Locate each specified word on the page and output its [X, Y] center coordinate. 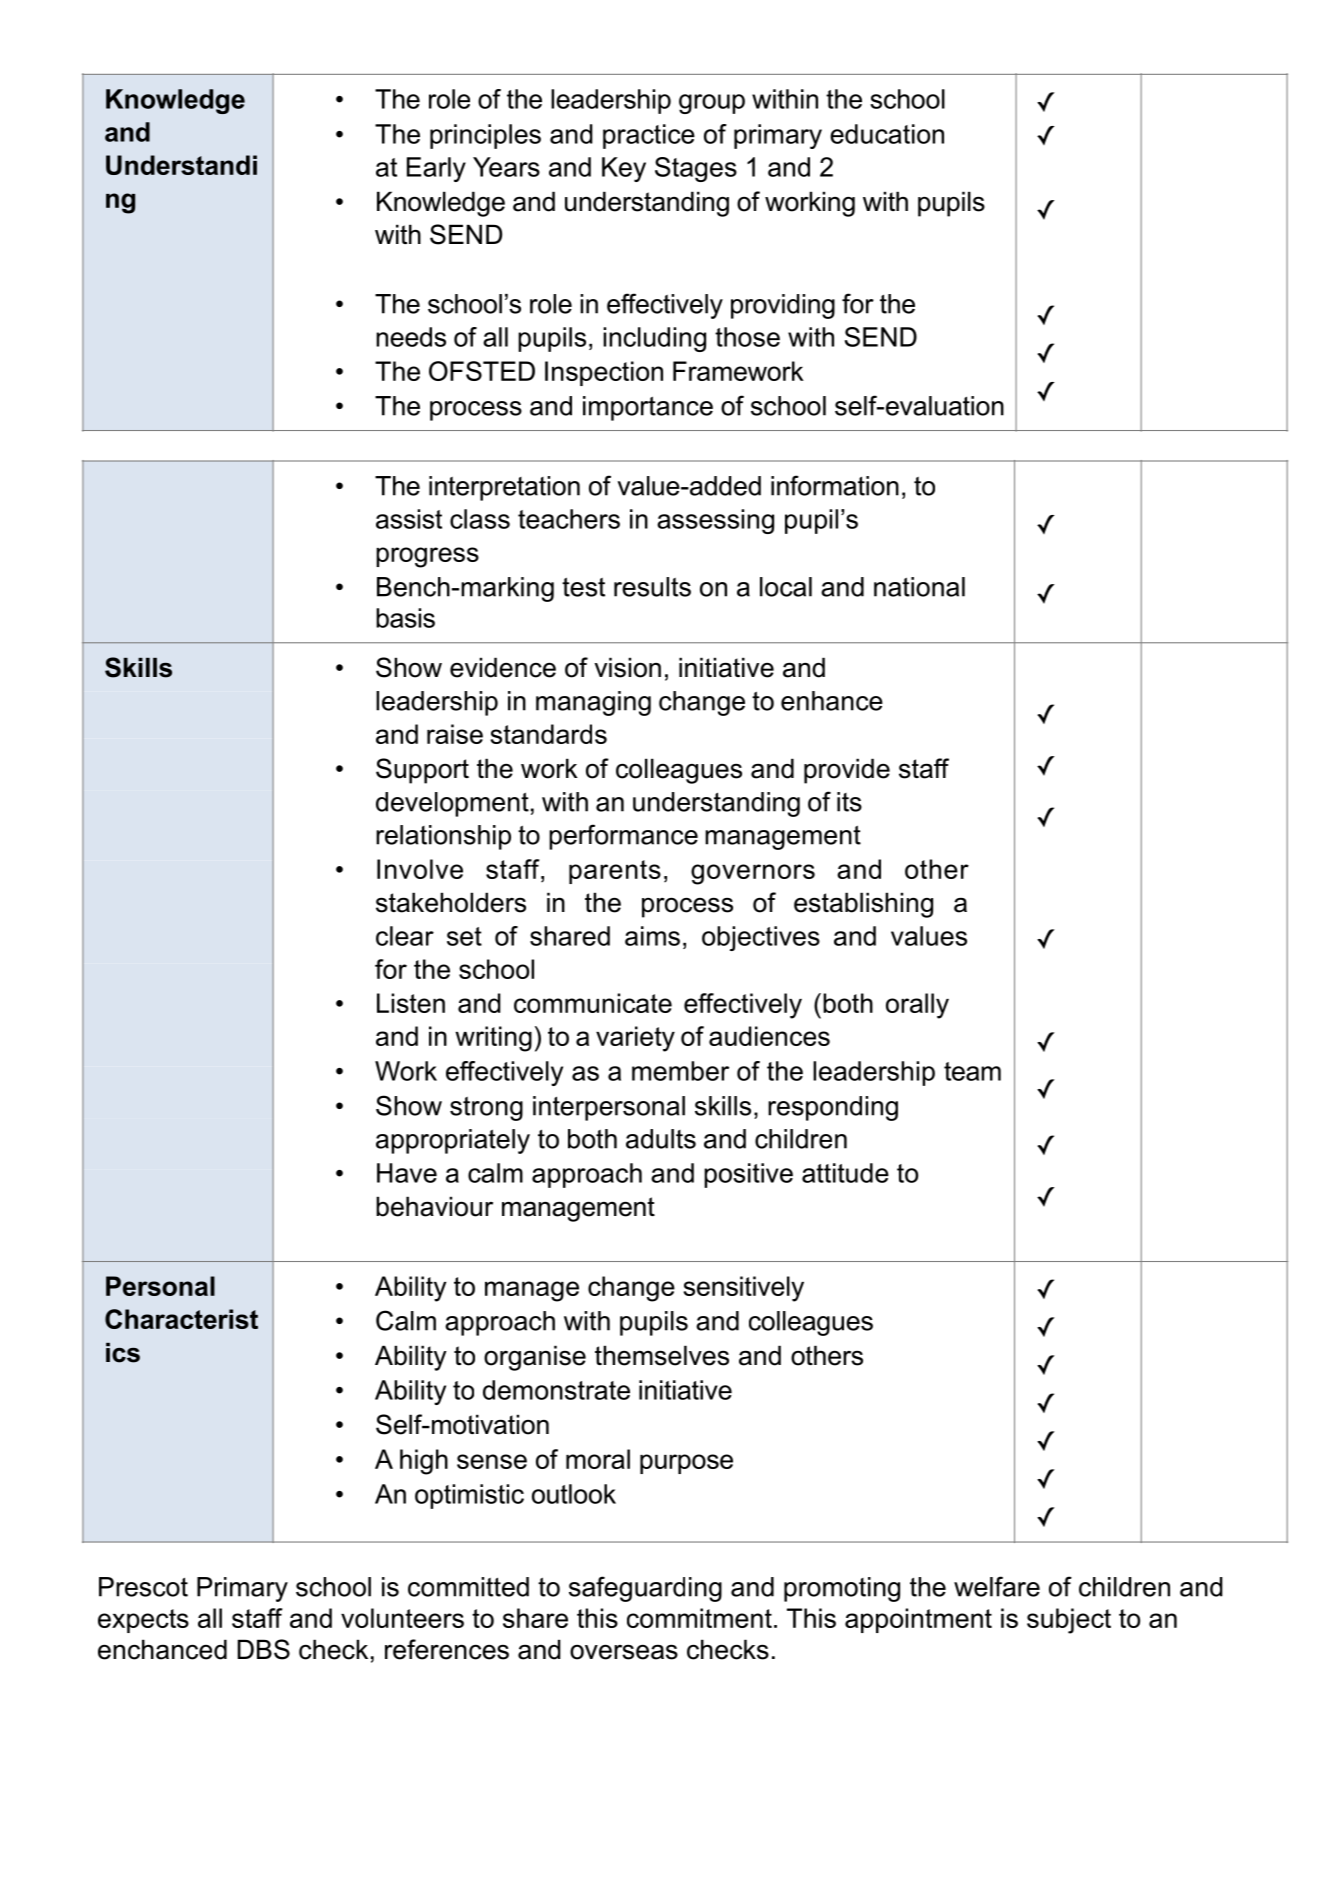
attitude [845, 1173]
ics [123, 1353]
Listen [411, 1003]
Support [422, 771]
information [835, 485]
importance [648, 408]
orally [917, 1006]
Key [624, 169]
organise [535, 1358]
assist [409, 519]
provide [847, 771]
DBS [264, 1649]
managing [593, 703]
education [887, 134]
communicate [593, 1003]
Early [436, 169]
